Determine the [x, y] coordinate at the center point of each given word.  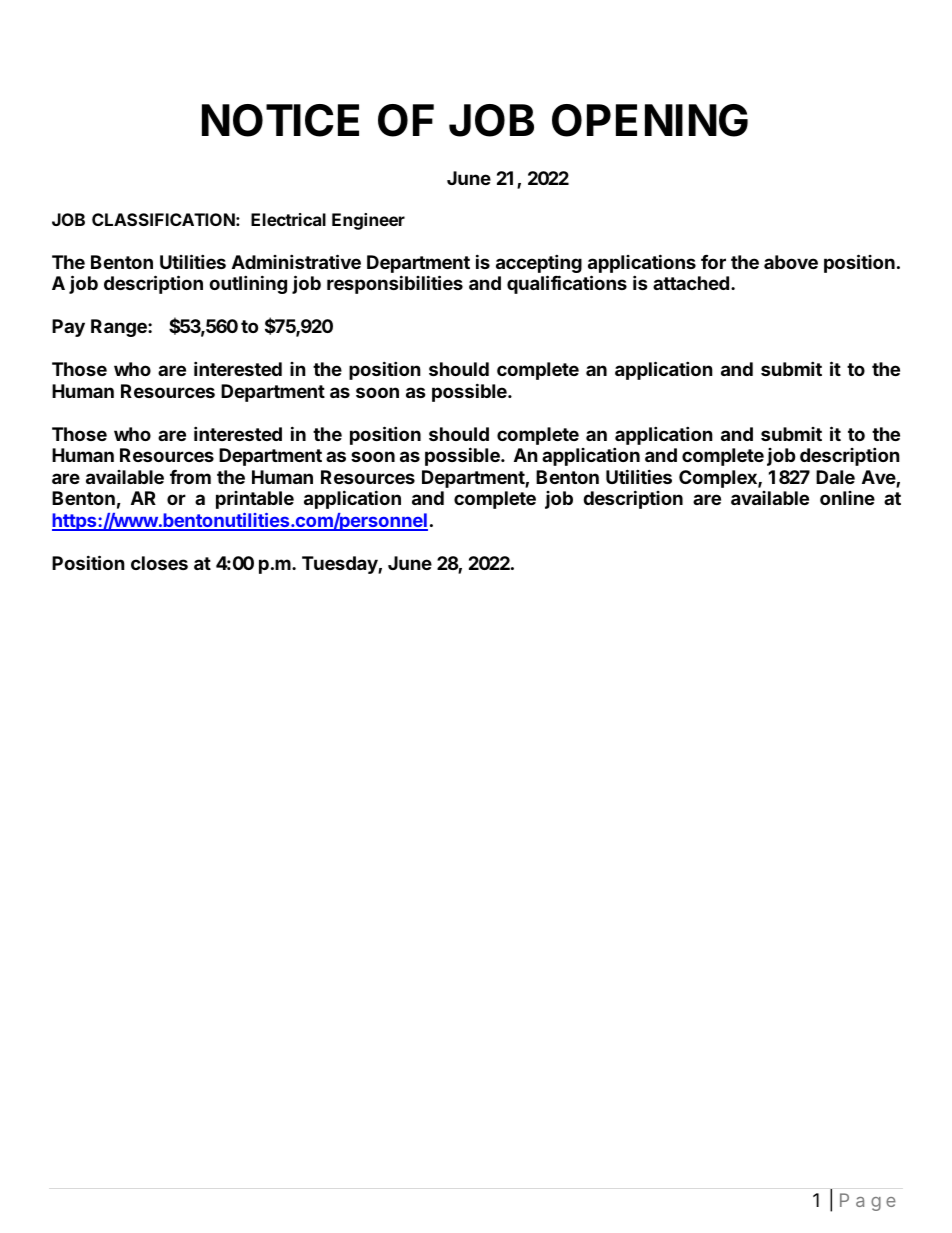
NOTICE [280, 120]
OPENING [650, 120]
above [791, 262]
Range [120, 328]
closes [159, 563]
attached [691, 283]
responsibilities [395, 284]
